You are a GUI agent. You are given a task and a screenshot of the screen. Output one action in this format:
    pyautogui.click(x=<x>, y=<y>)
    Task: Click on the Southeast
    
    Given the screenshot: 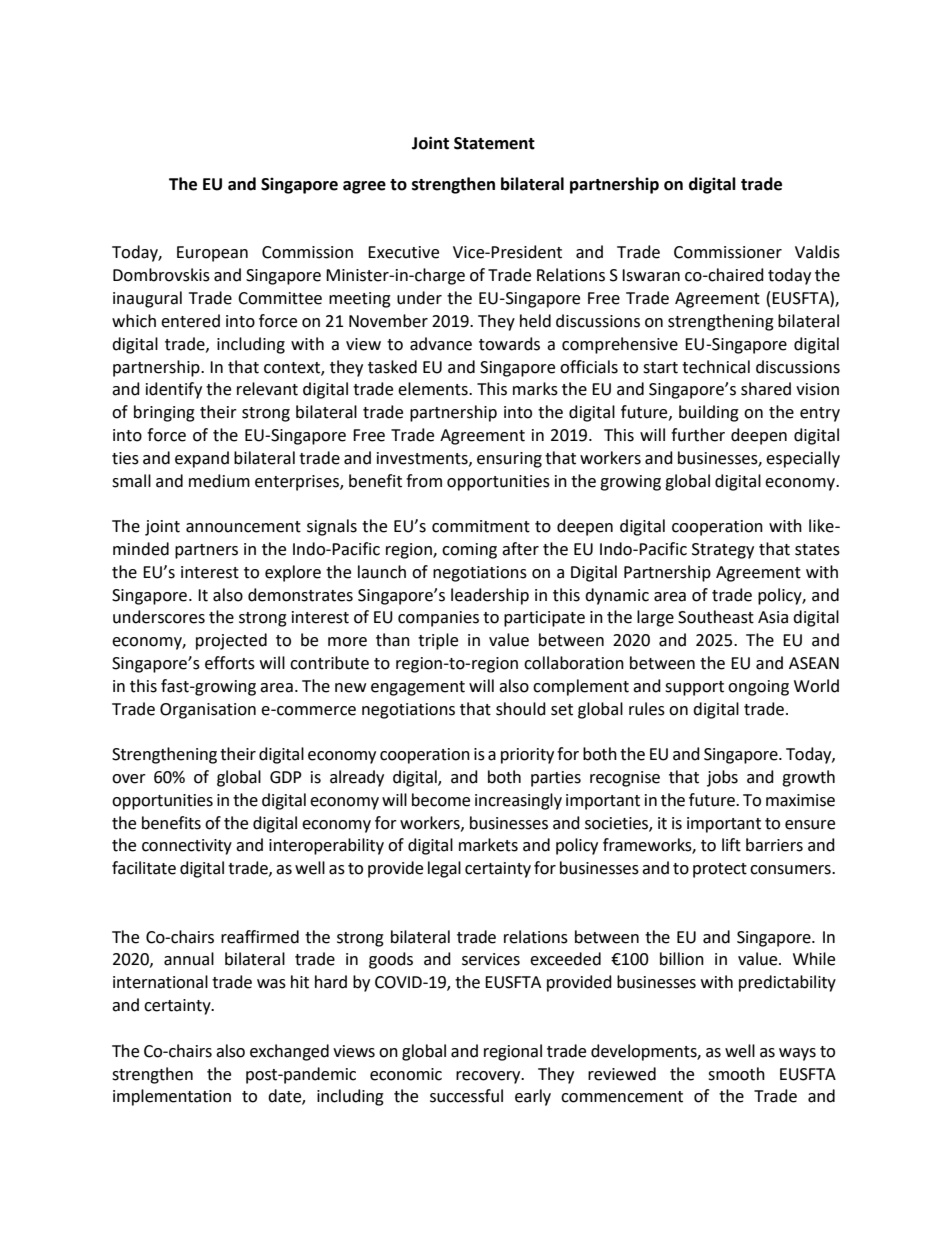 What is the action you would take?
    pyautogui.click(x=716, y=617)
